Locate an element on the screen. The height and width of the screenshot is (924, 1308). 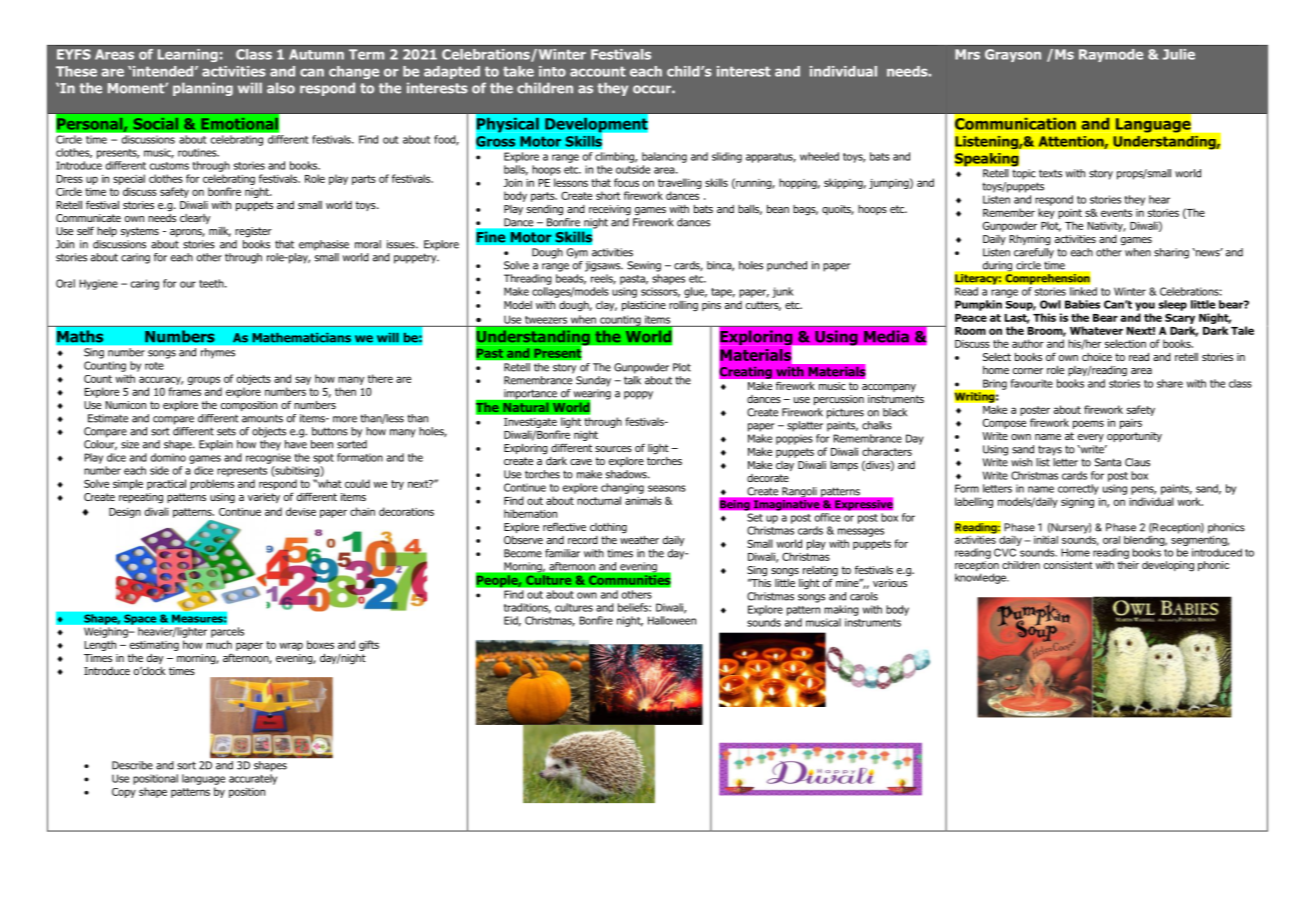
sources is located at coordinates (613, 449).
